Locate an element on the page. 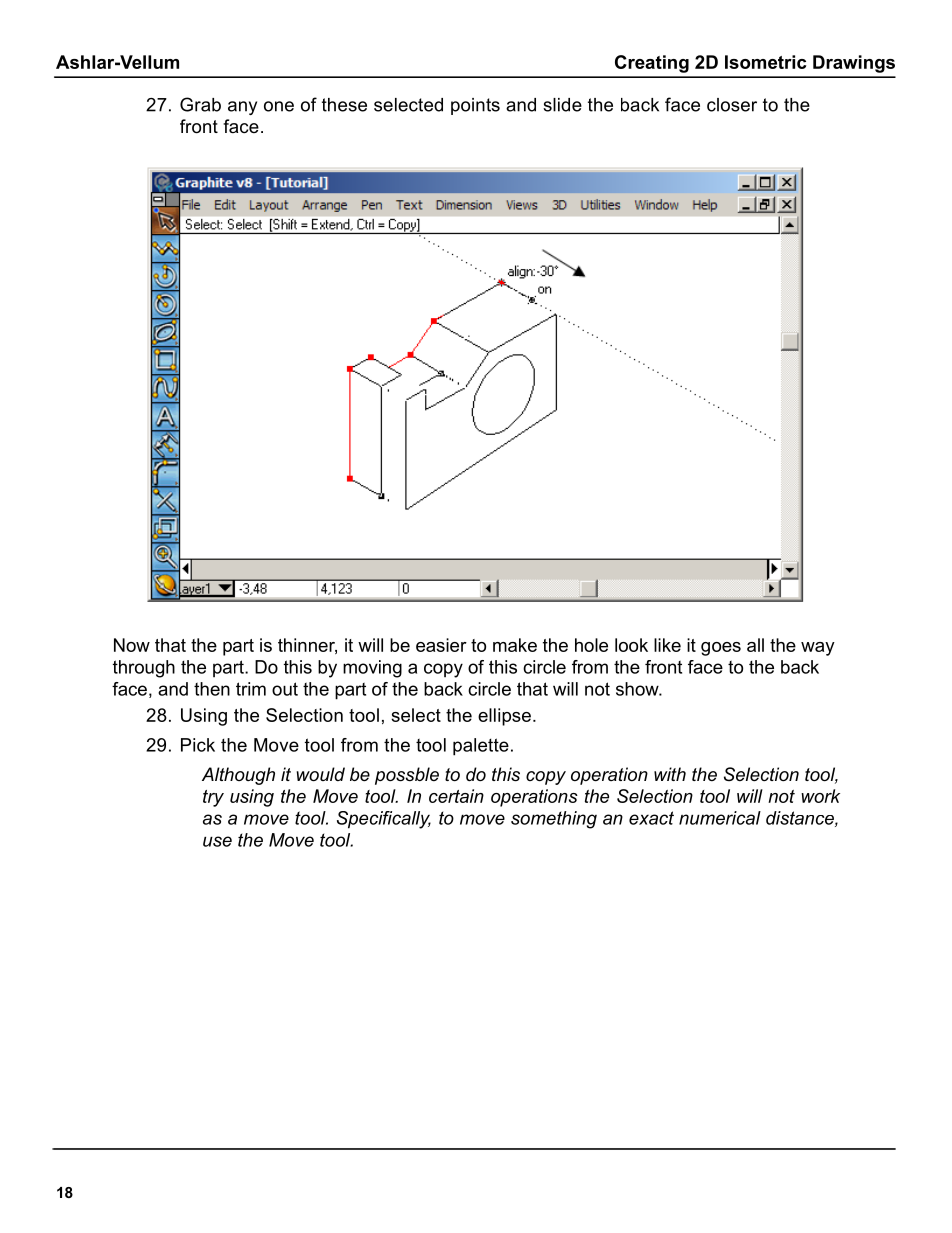  easier is located at coordinates (441, 645).
